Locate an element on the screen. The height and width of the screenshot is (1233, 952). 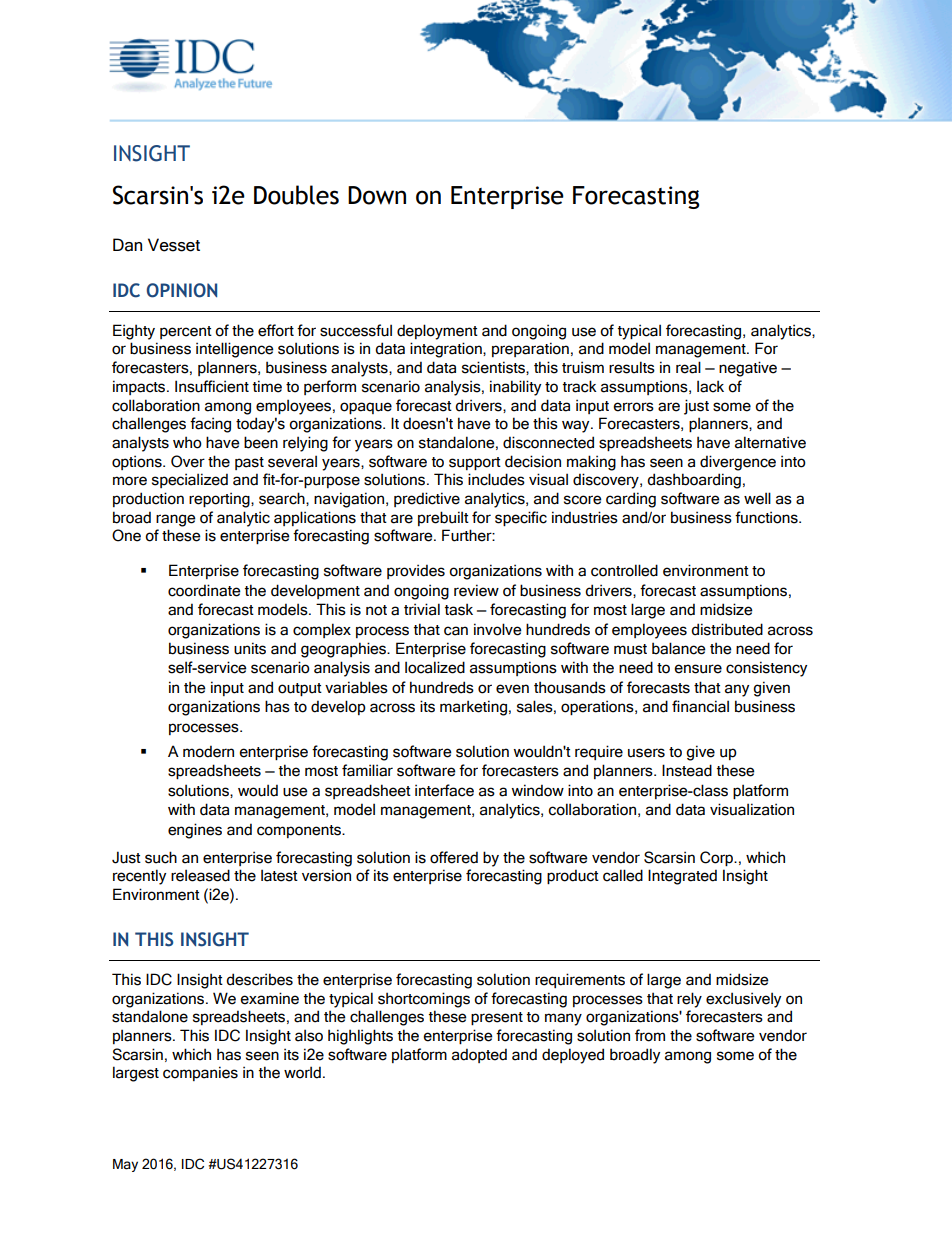
prebuilt is located at coordinates (443, 518).
